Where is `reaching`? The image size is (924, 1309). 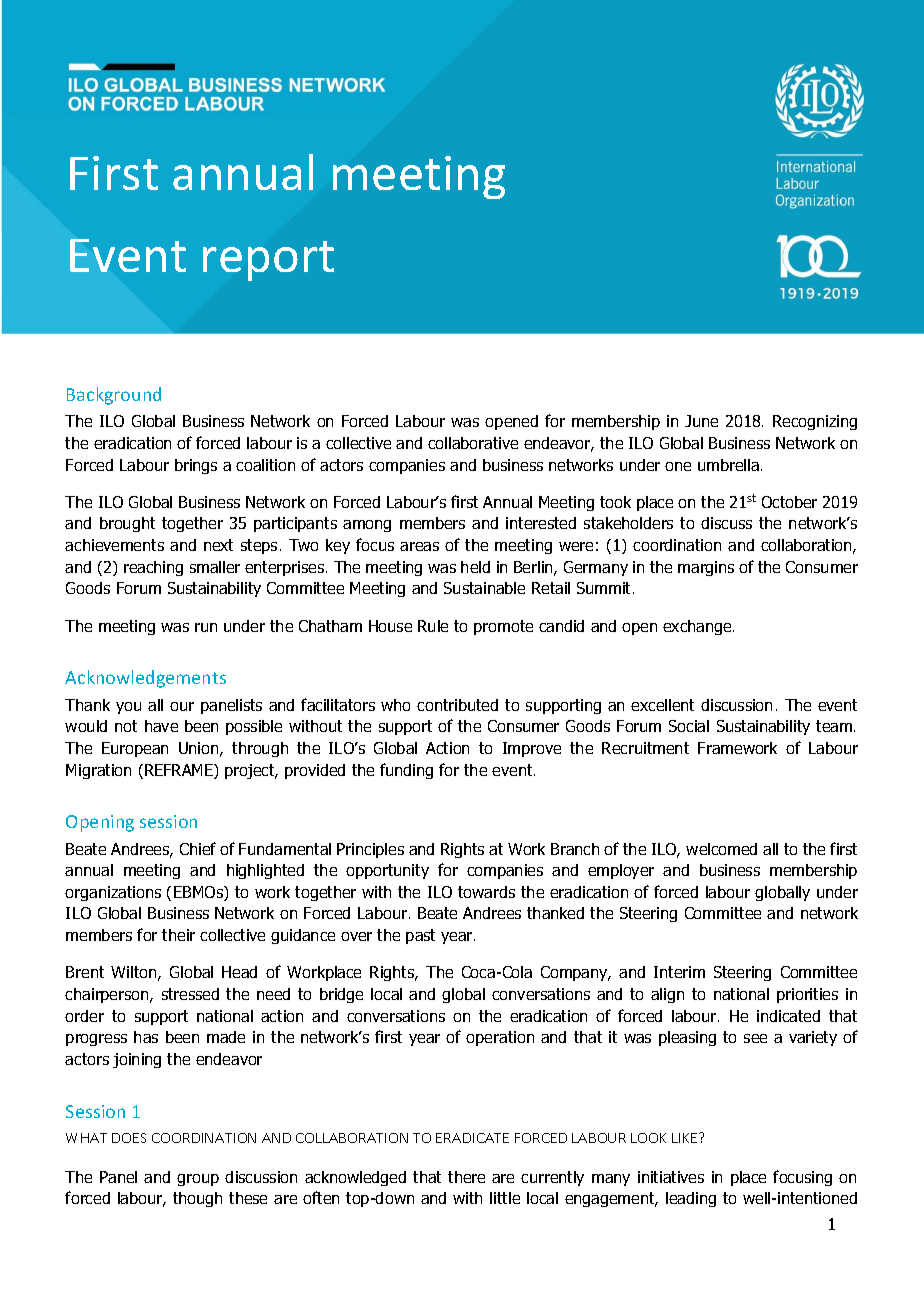 reaching is located at coordinates (153, 568).
